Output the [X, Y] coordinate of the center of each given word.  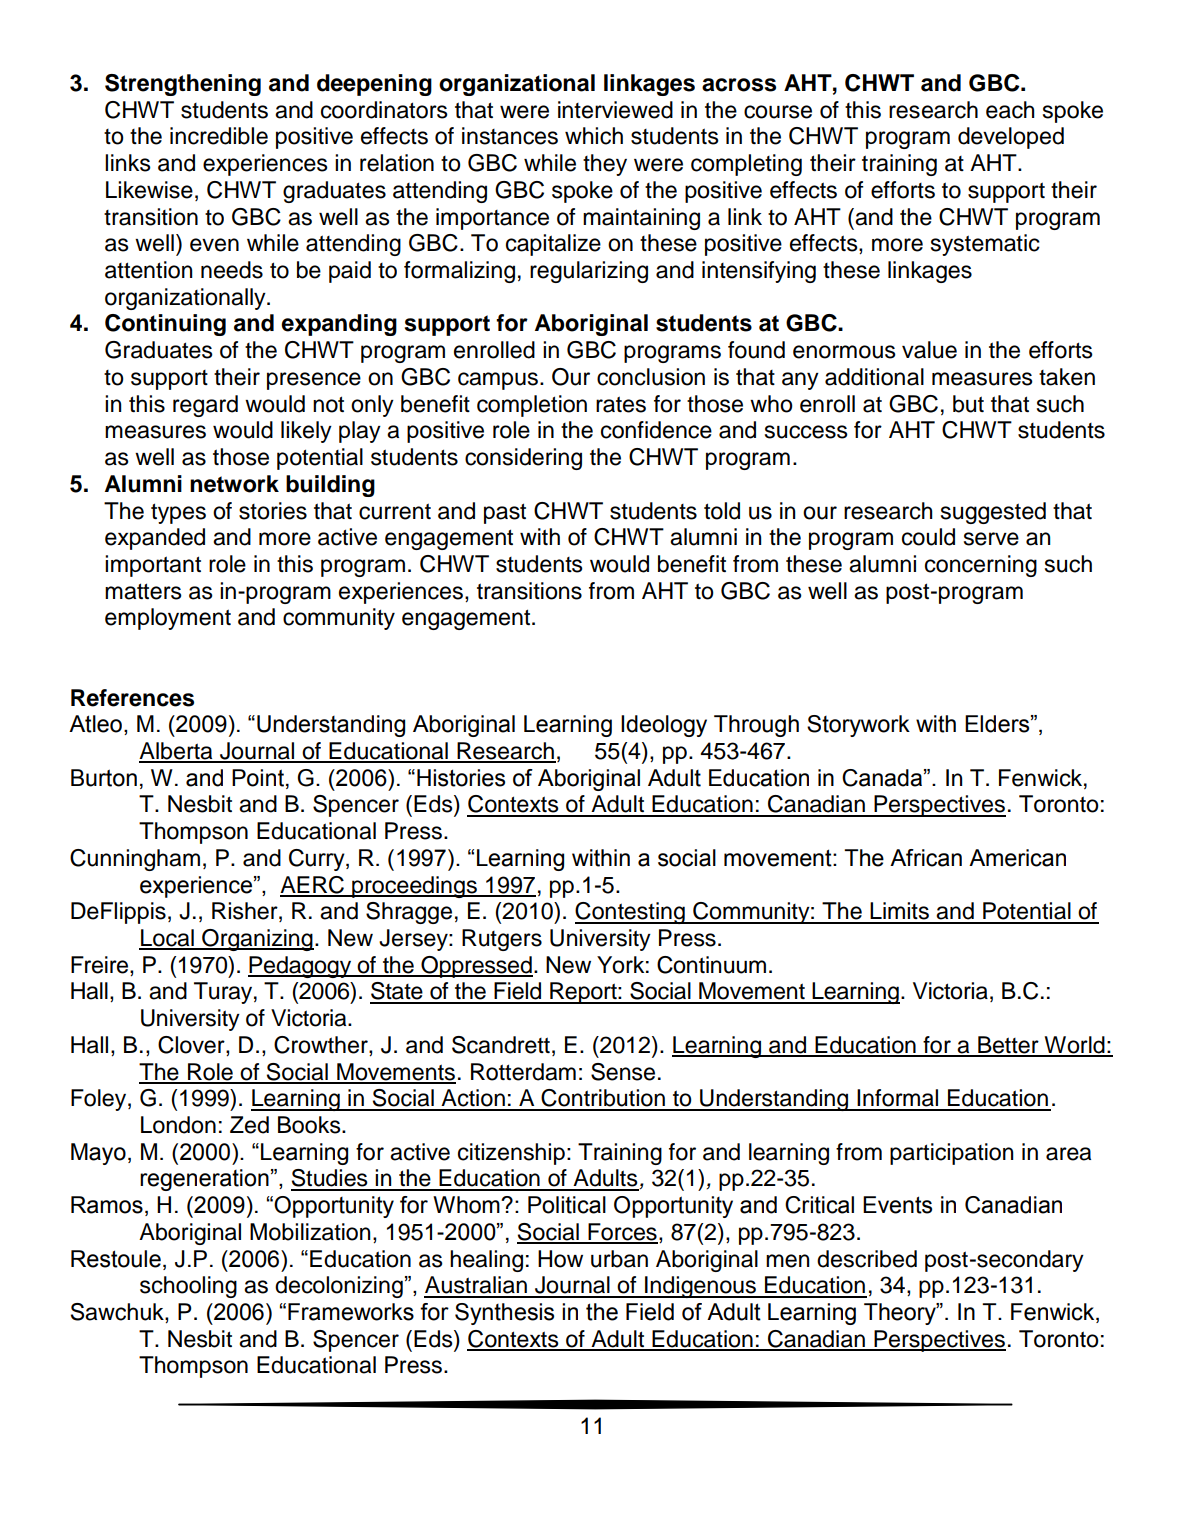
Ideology [664, 726]
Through [756, 726]
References [132, 698]
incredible [219, 136]
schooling [188, 1287]
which [594, 136]
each [1010, 110]
